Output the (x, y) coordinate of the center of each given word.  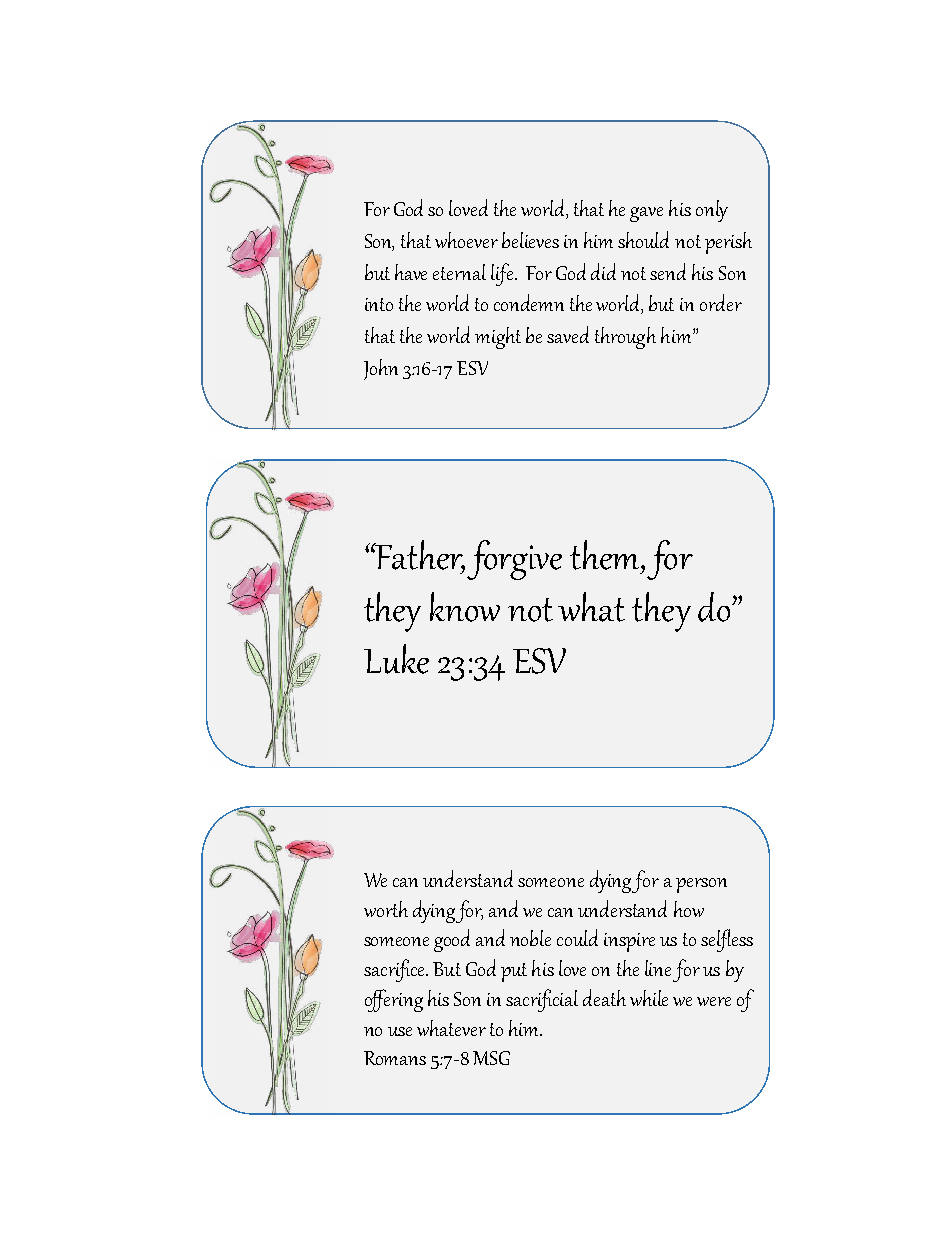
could (577, 937)
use (400, 1031)
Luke (396, 659)
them (606, 555)
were (714, 1001)
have (411, 272)
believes (530, 240)
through (625, 338)
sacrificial (542, 1000)
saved (568, 334)
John (381, 369)
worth (386, 909)
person (701, 885)
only (712, 211)
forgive (514, 560)
